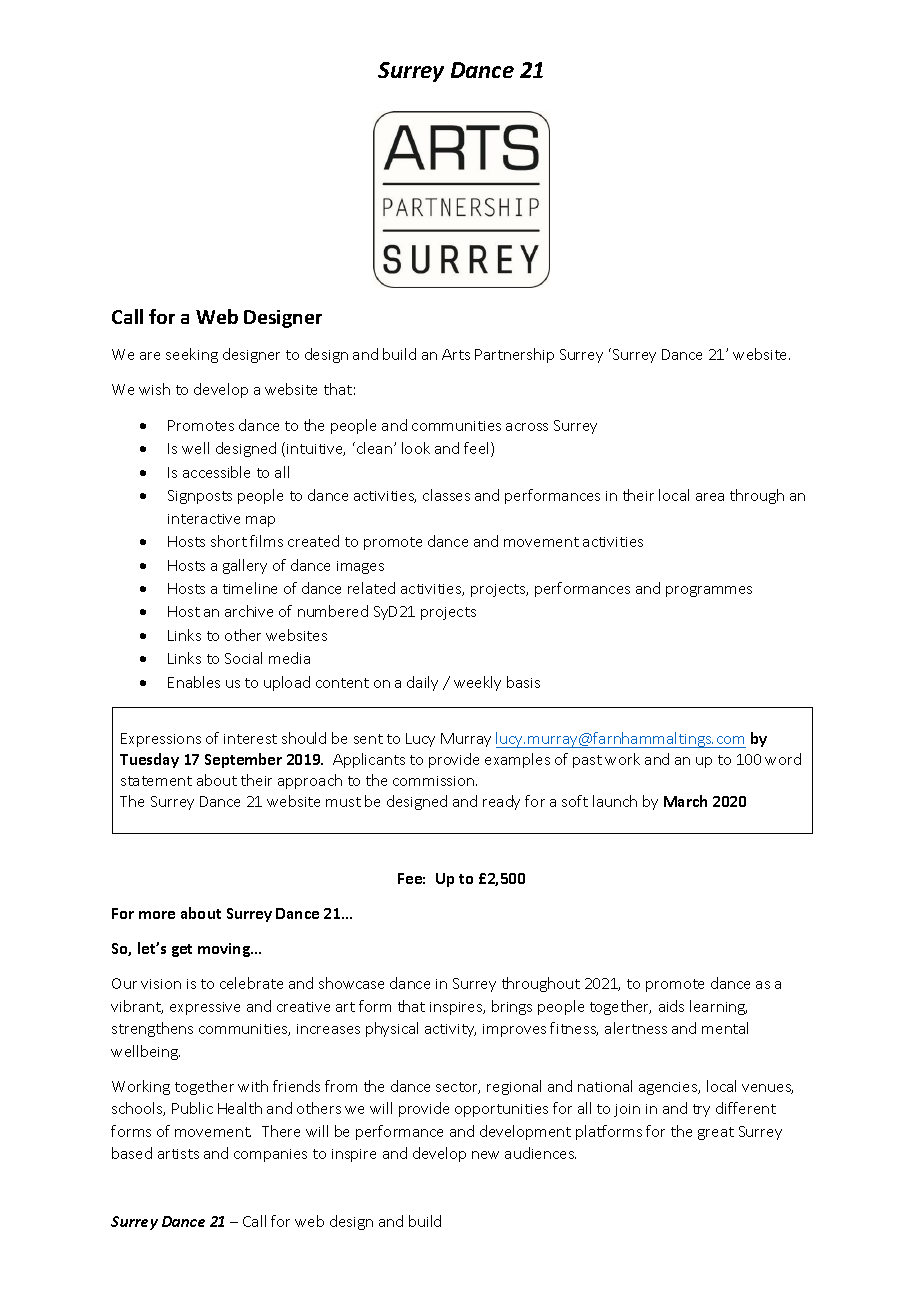 Image resolution: width=924 pixels, height=1308 pixels. What do you see at coordinates (225, 950) in the page?
I see `moving` at bounding box center [225, 950].
